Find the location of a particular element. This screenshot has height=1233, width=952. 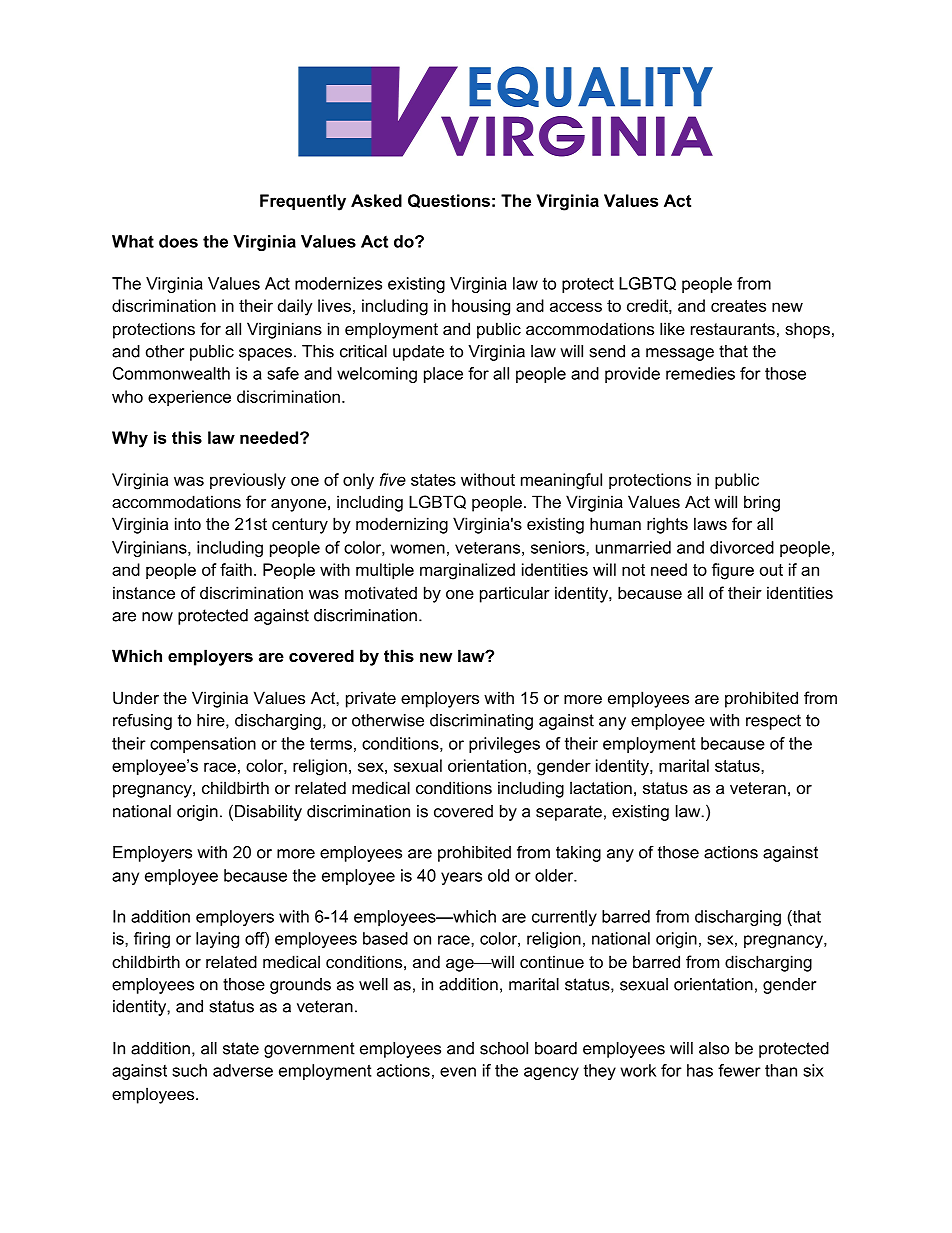

now is located at coordinates (157, 617).
